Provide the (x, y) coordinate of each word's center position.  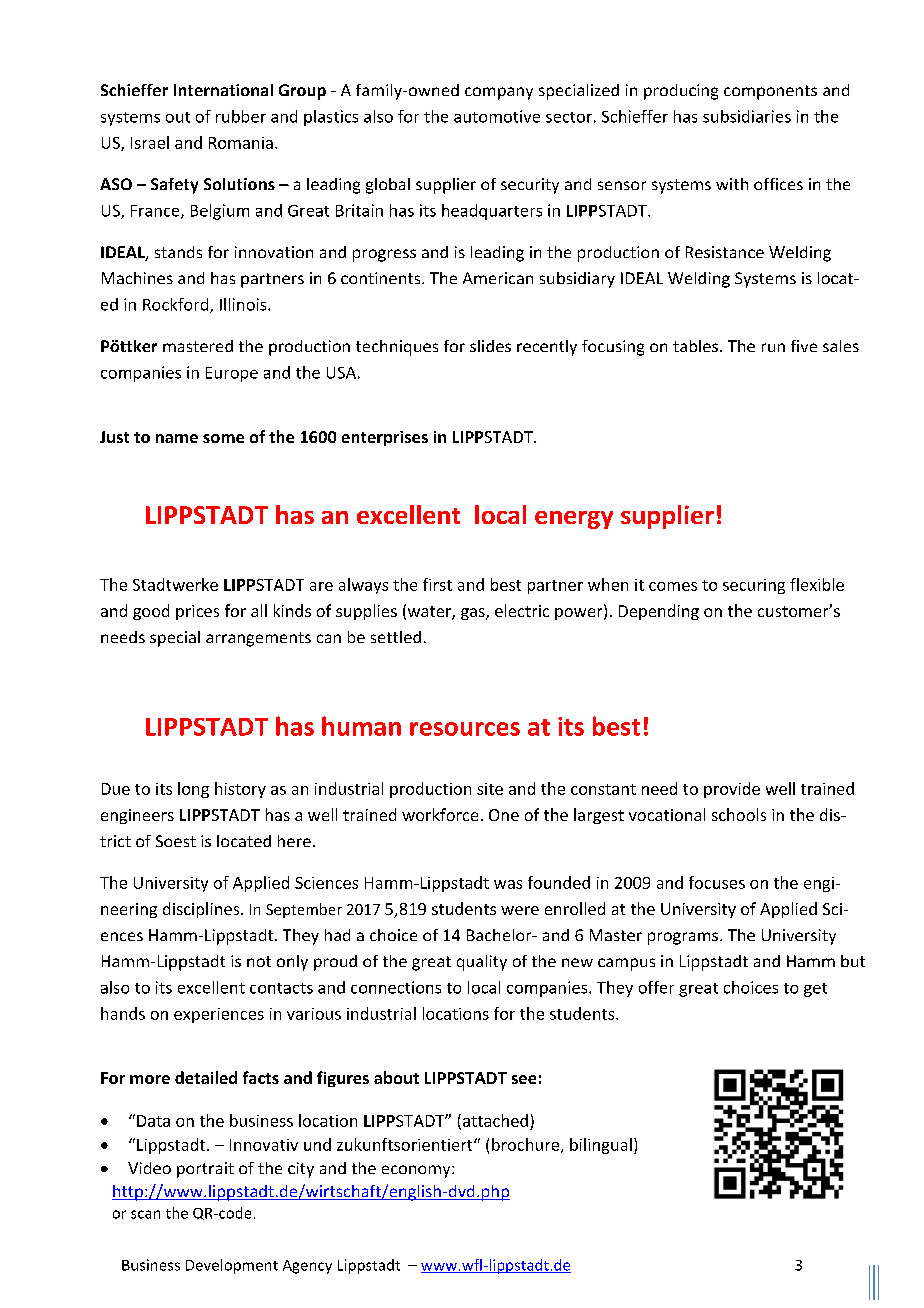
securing (754, 586)
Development (232, 1266)
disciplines (202, 910)
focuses (717, 882)
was (508, 884)
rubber (241, 116)
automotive (497, 116)
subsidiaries (747, 116)
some (223, 438)
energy (574, 520)
